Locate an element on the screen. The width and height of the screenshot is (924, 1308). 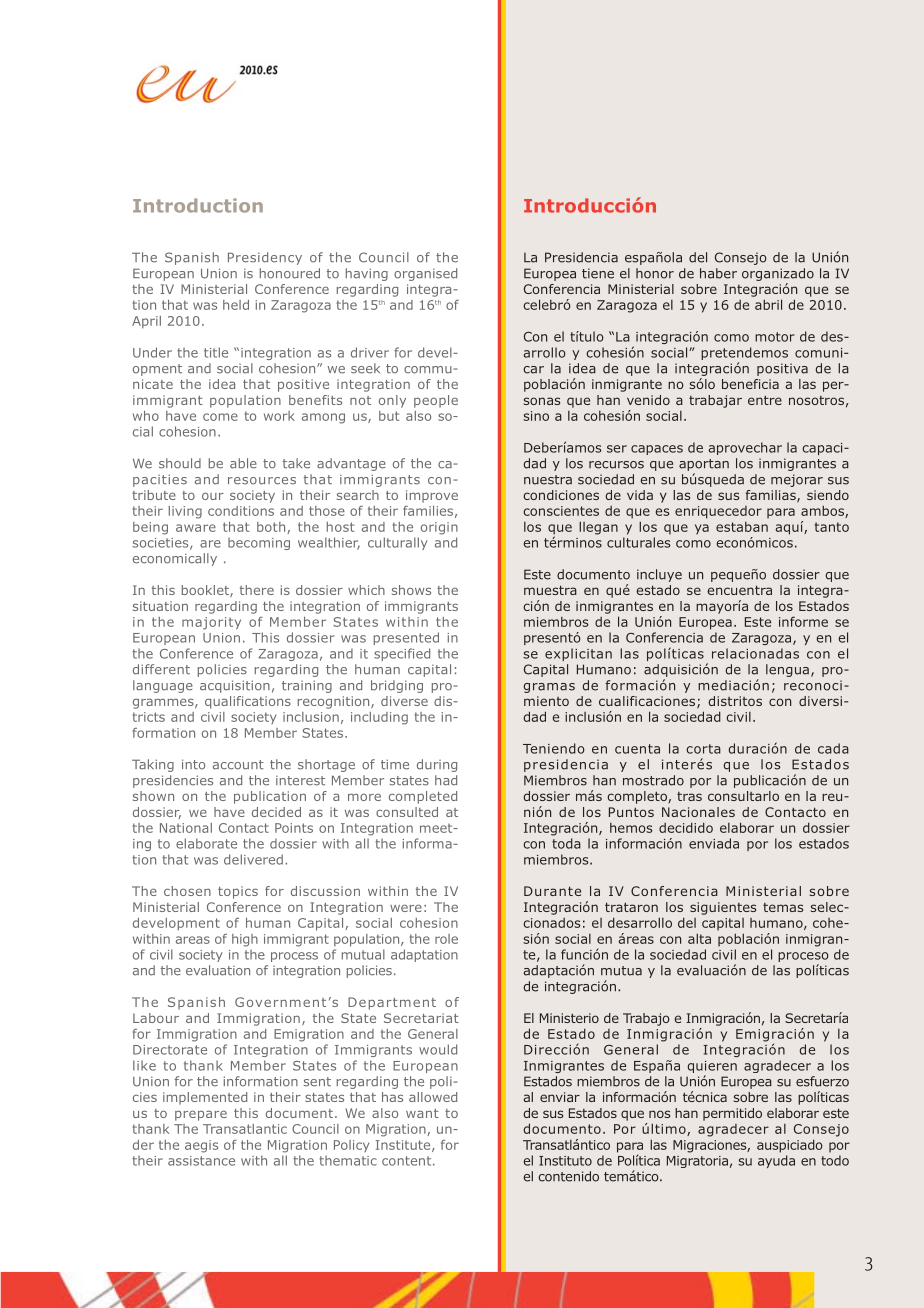
Instituto is located at coordinates (565, 1161).
